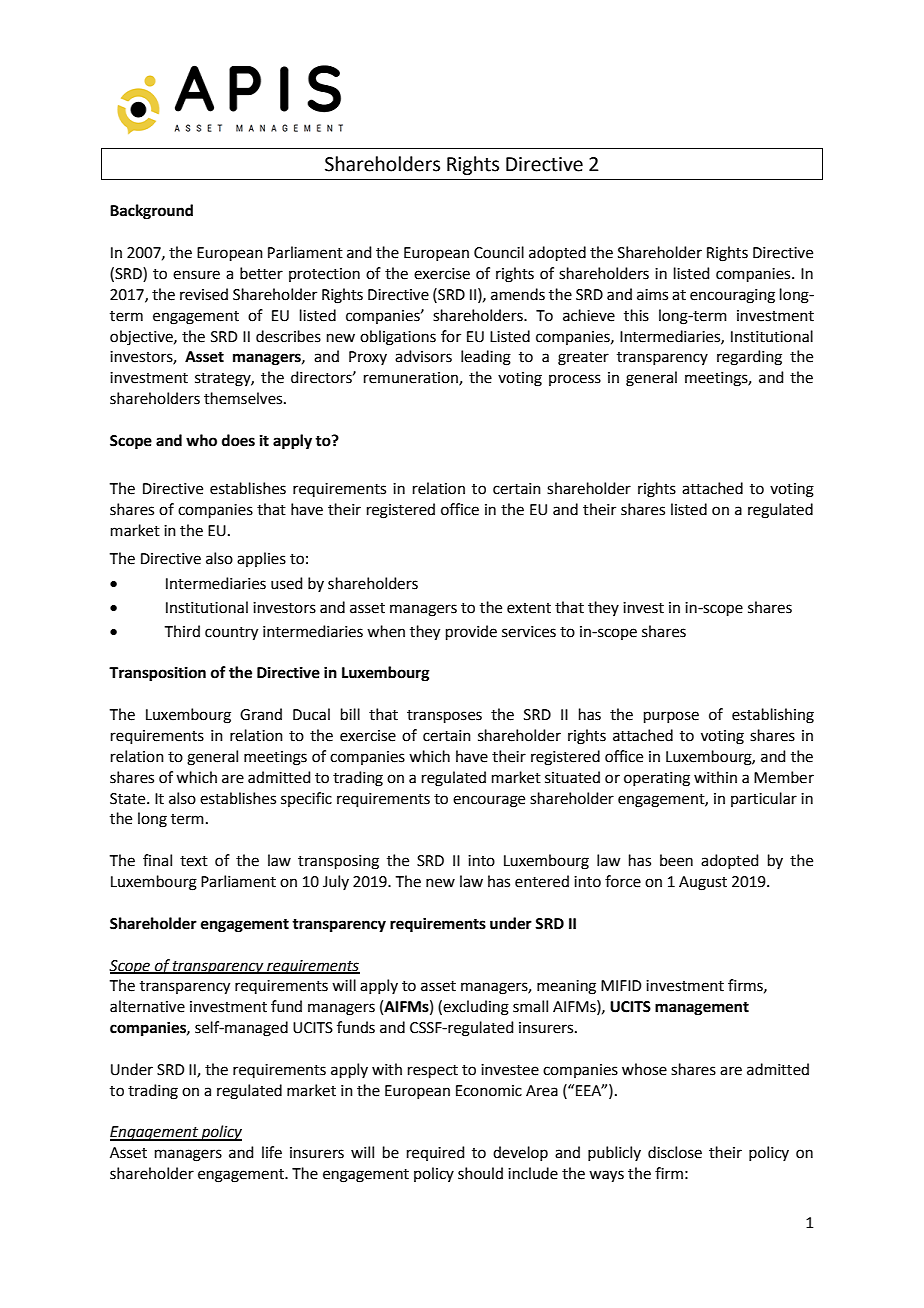 The image size is (924, 1308). What do you see at coordinates (194, 861) in the screenshot?
I see `text` at bounding box center [194, 861].
